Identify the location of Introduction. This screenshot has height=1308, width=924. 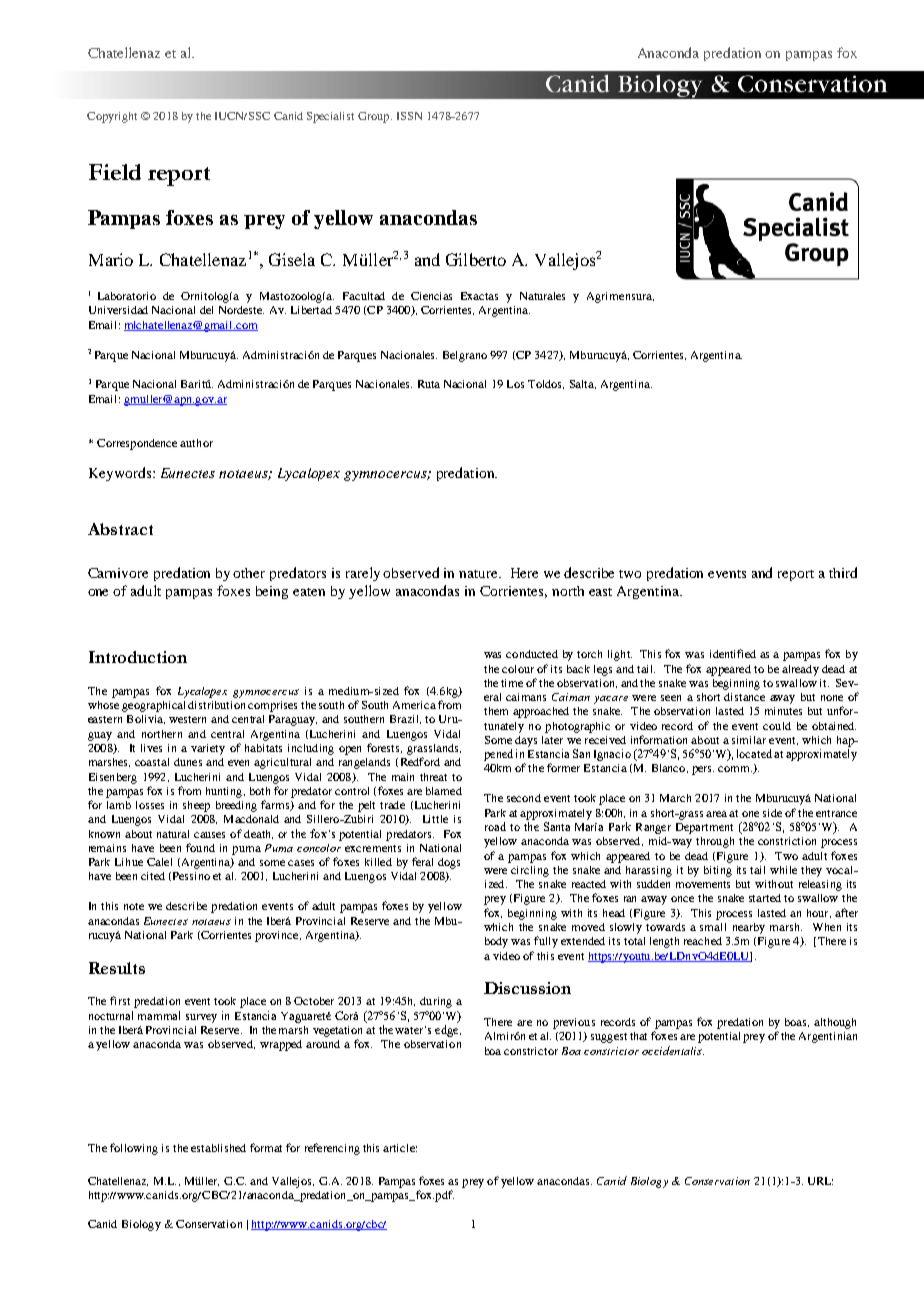
(138, 657).
